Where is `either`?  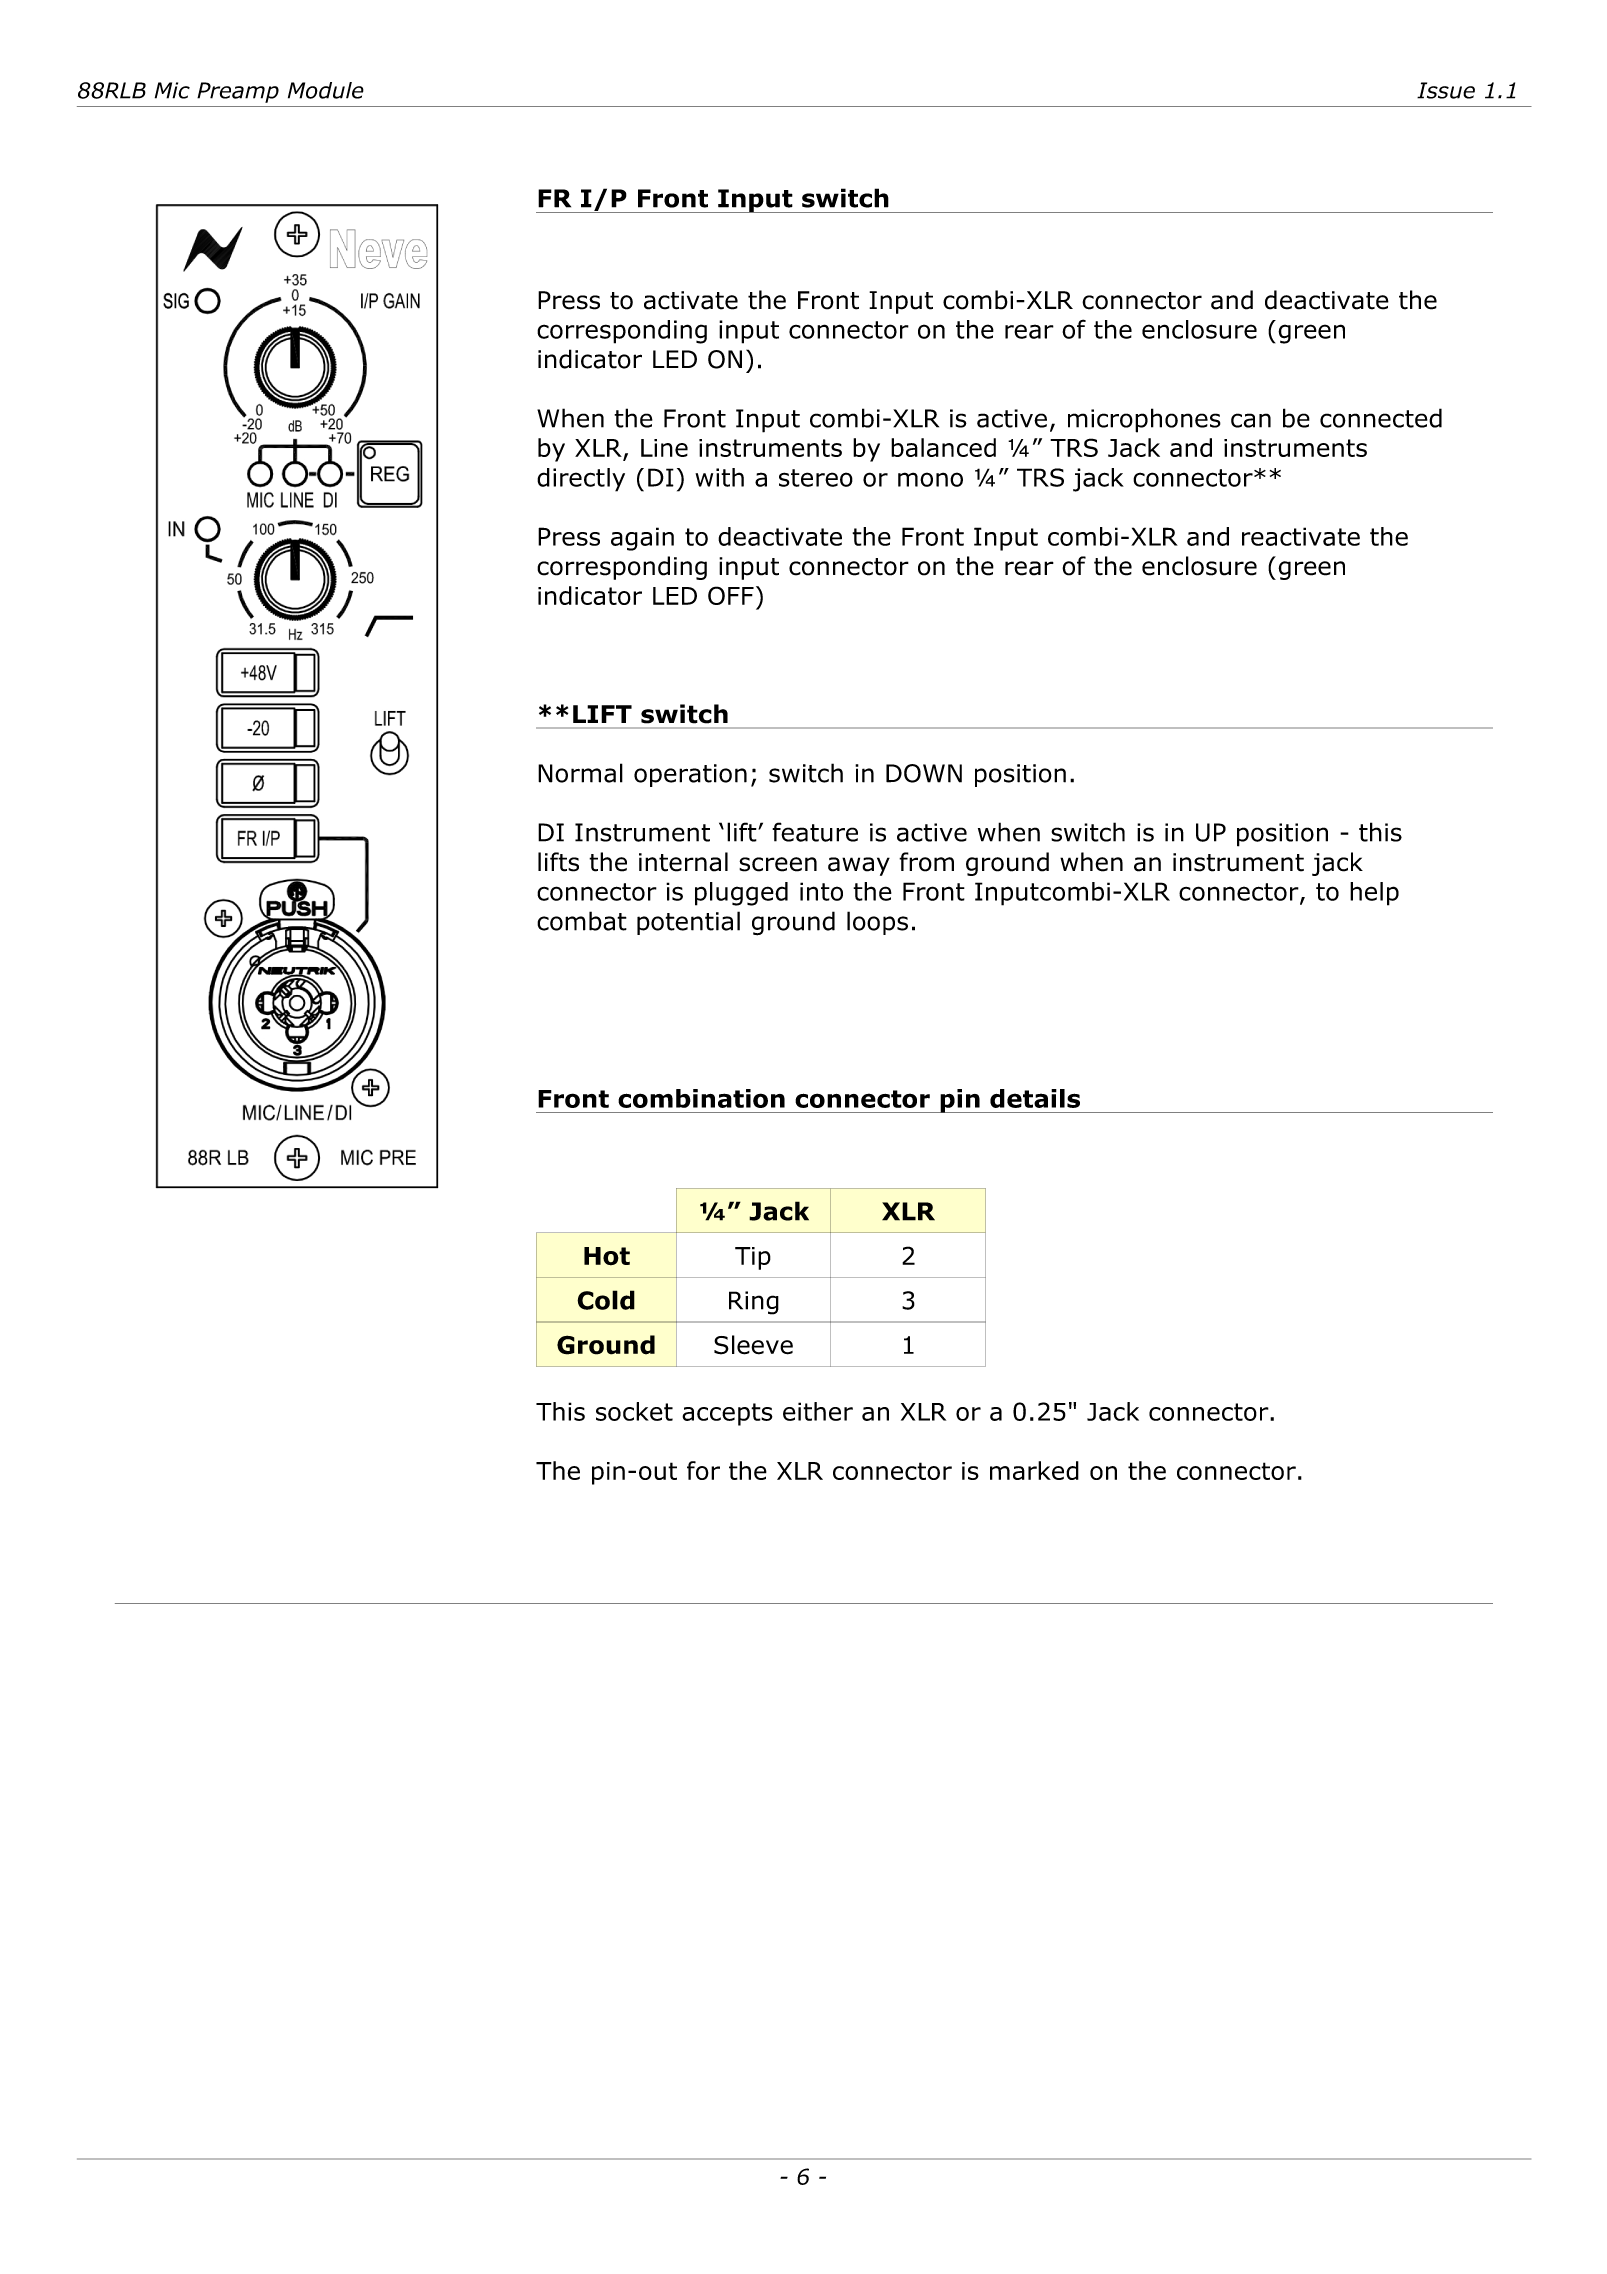
either is located at coordinates (818, 1411).
